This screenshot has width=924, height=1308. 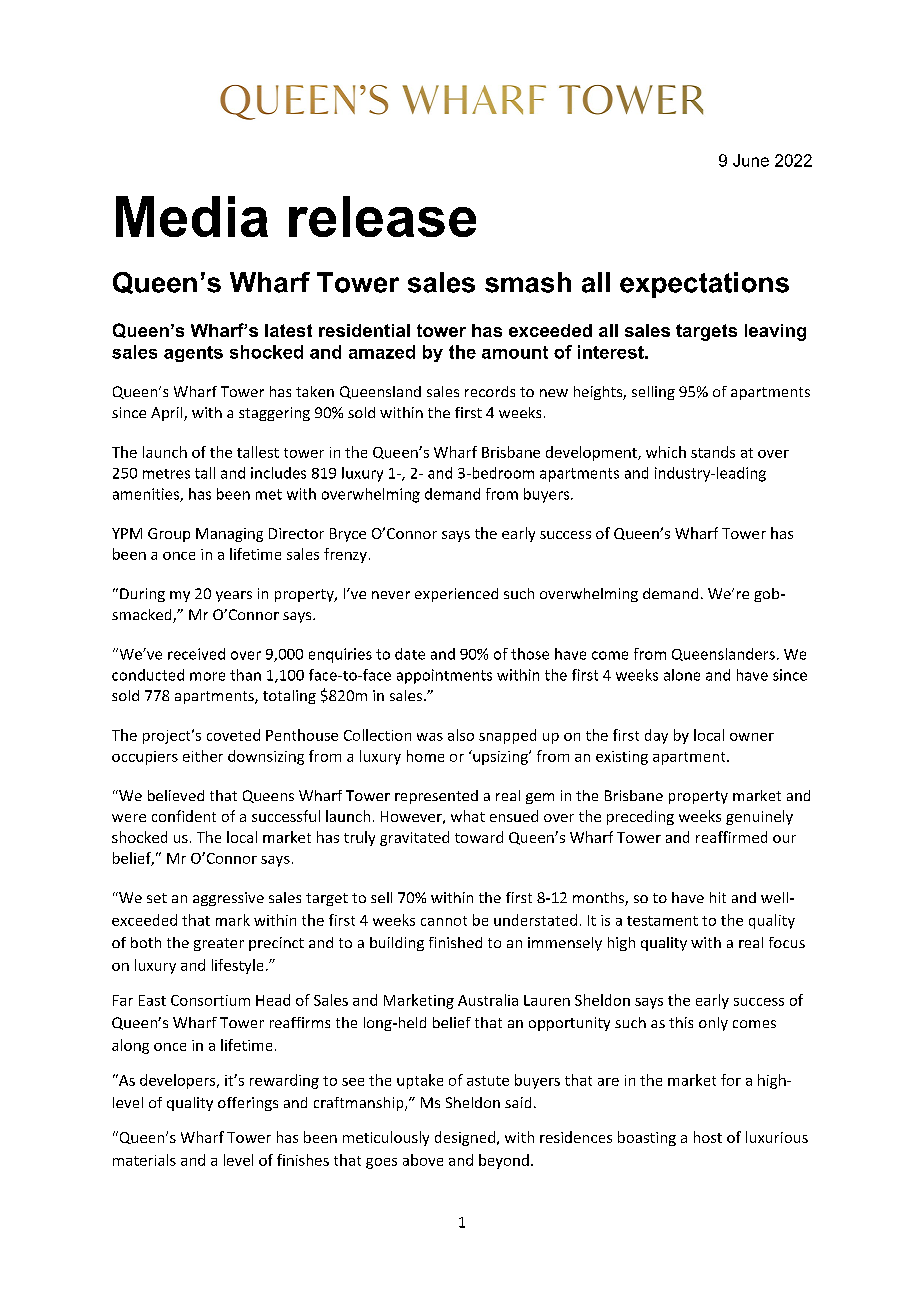 I want to click on release, so click(x=382, y=216).
